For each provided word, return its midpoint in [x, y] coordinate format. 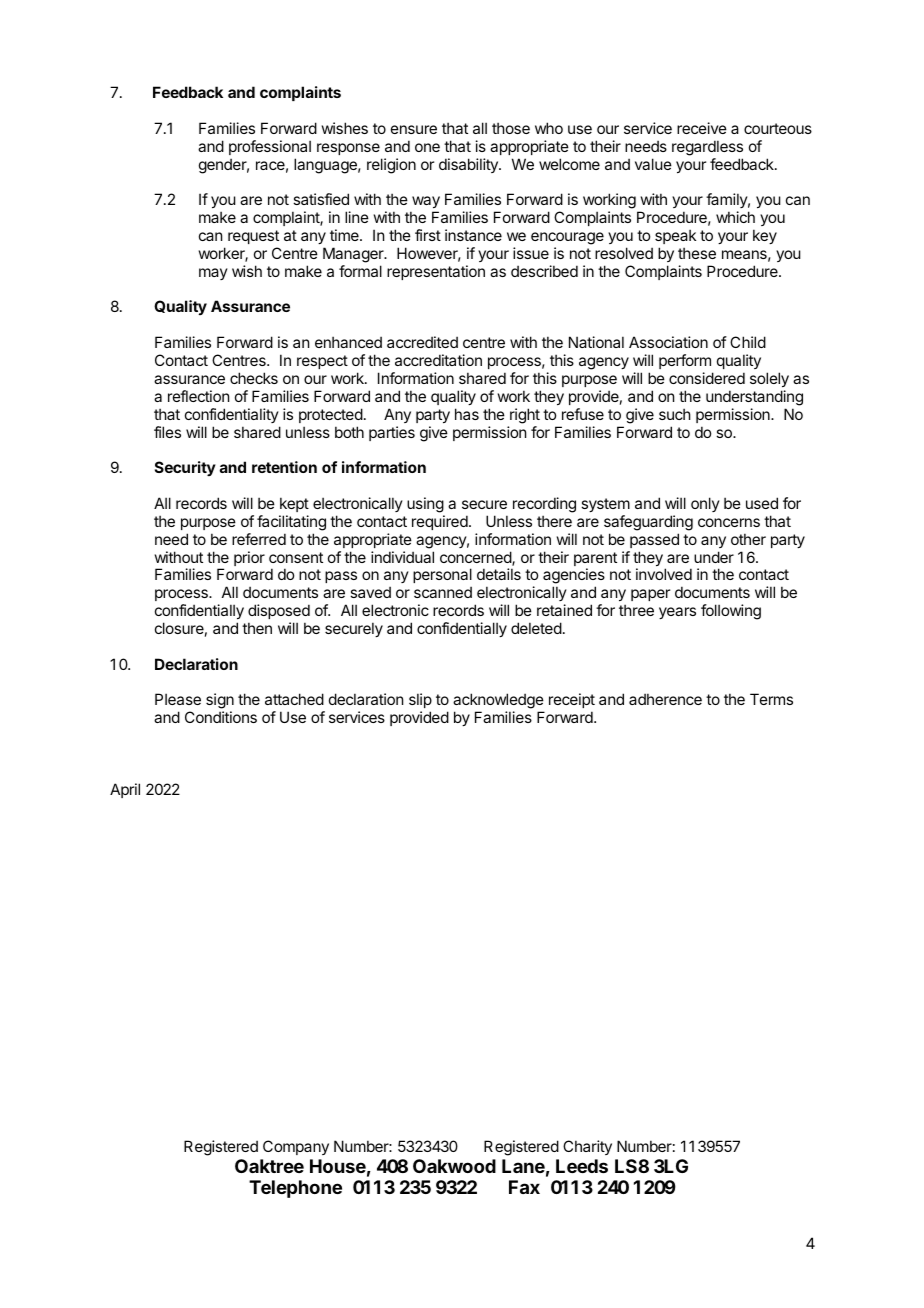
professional [270, 147]
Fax [524, 1187]
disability [469, 165]
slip [420, 702]
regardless [707, 148]
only [705, 504]
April [125, 790]
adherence [665, 699]
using [425, 505]
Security [185, 468]
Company [296, 1147]
